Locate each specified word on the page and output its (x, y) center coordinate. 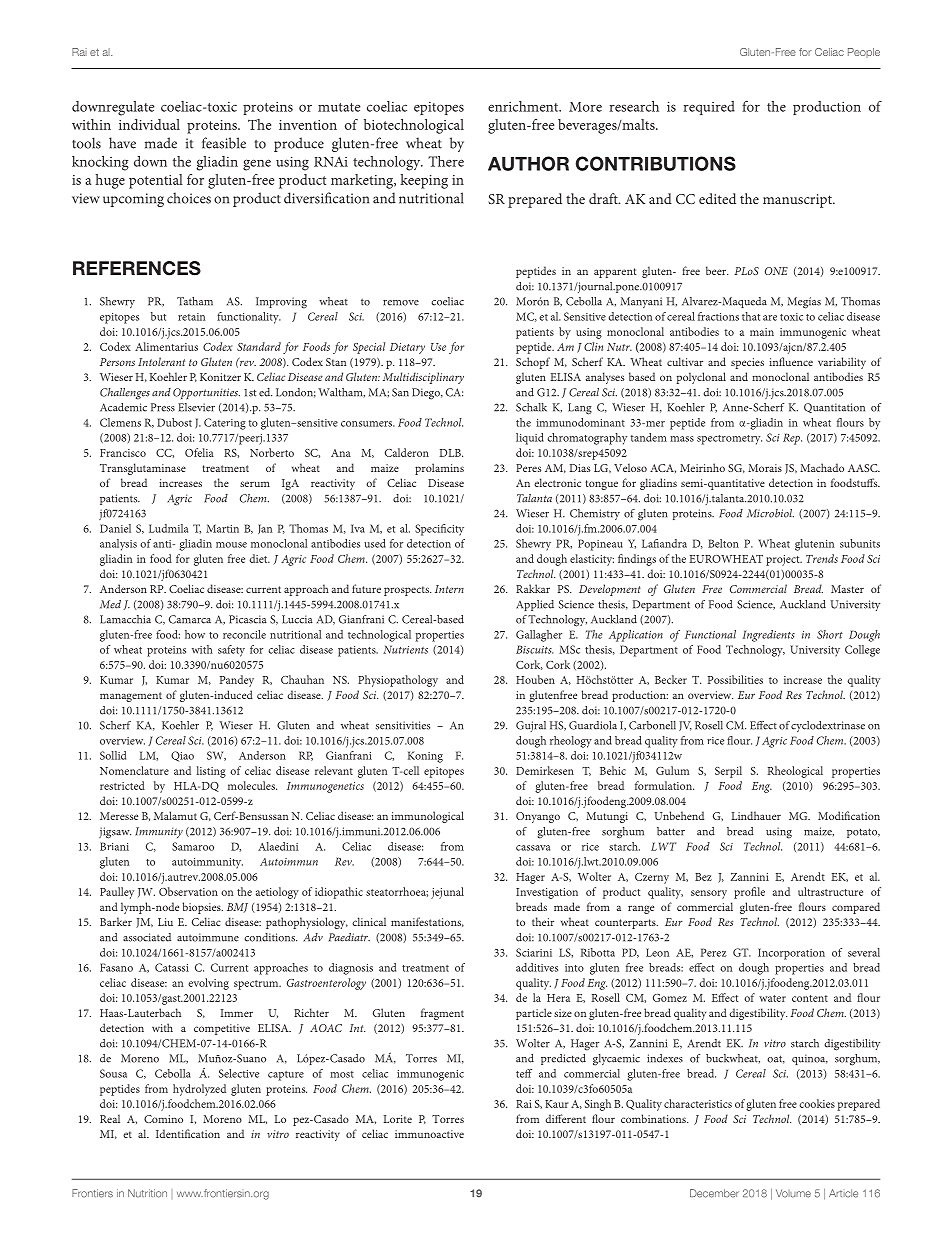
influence (791, 361)
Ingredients (768, 636)
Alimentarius (166, 346)
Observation (188, 891)
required (709, 108)
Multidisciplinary (423, 378)
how (195, 634)
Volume (793, 1193)
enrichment (524, 106)
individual (149, 124)
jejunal (447, 893)
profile (749, 893)
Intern (449, 589)
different (565, 1118)
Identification (188, 1133)
